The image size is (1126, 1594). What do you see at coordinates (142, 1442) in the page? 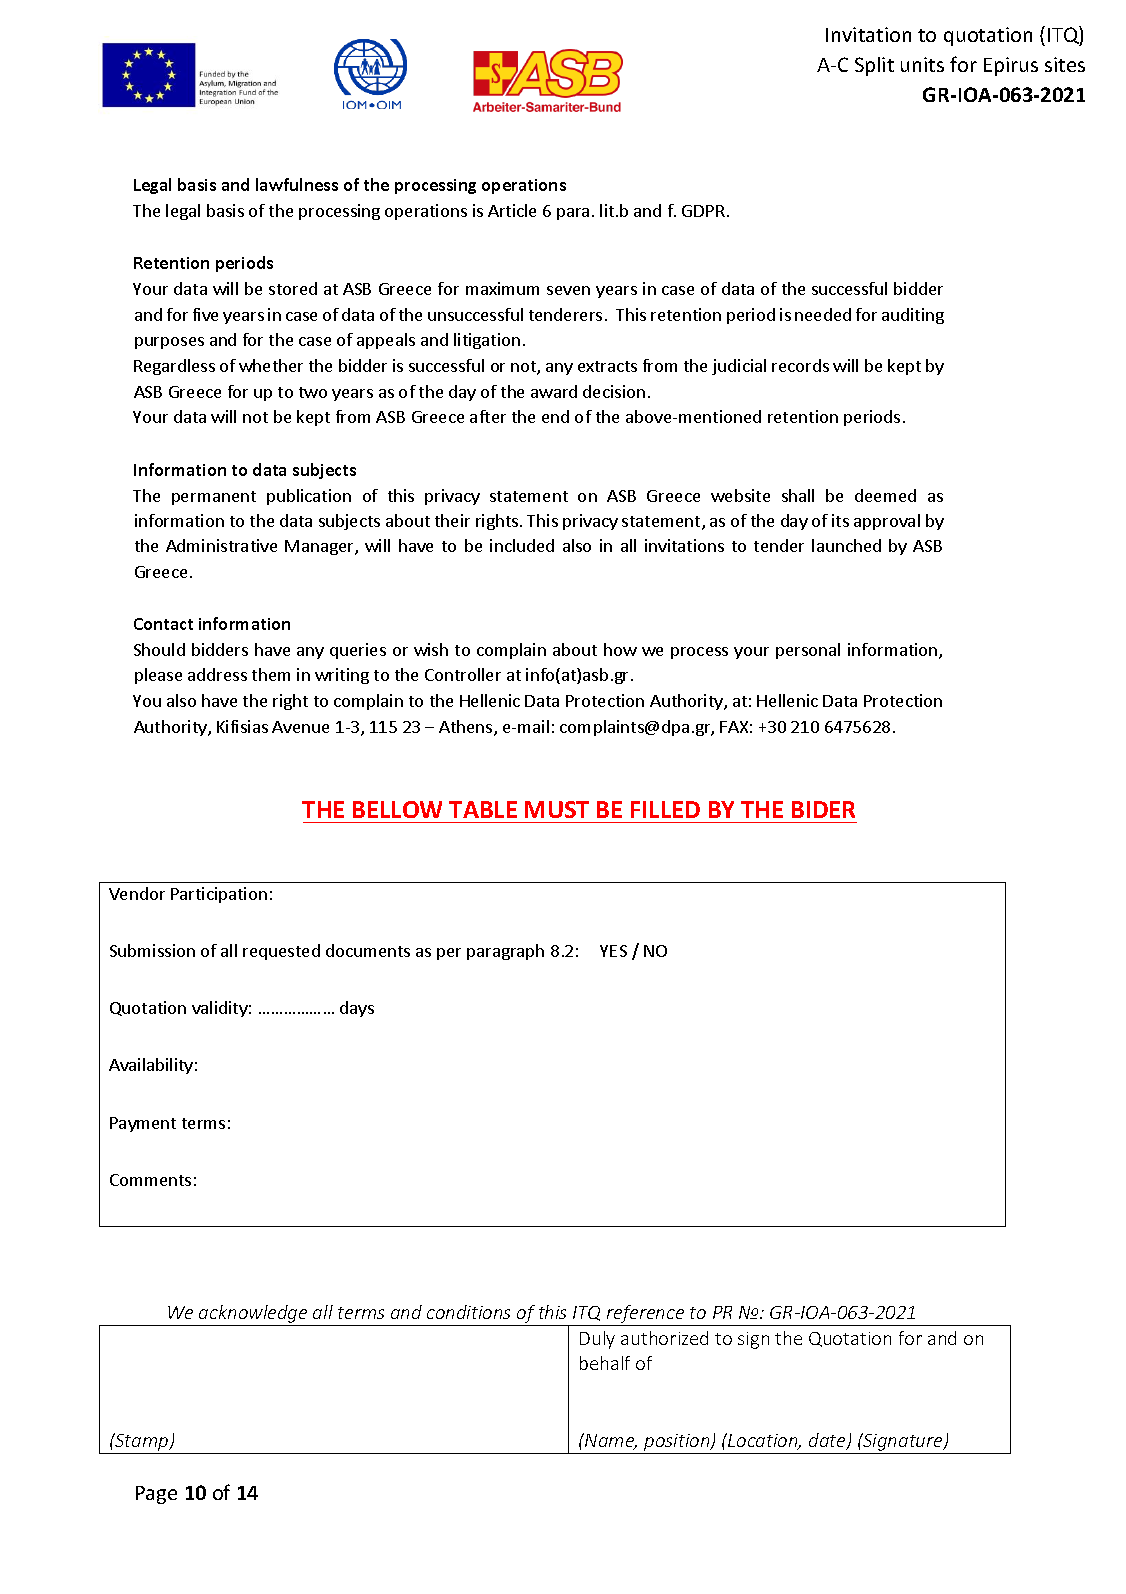
I see `Stamp` at bounding box center [142, 1442].
